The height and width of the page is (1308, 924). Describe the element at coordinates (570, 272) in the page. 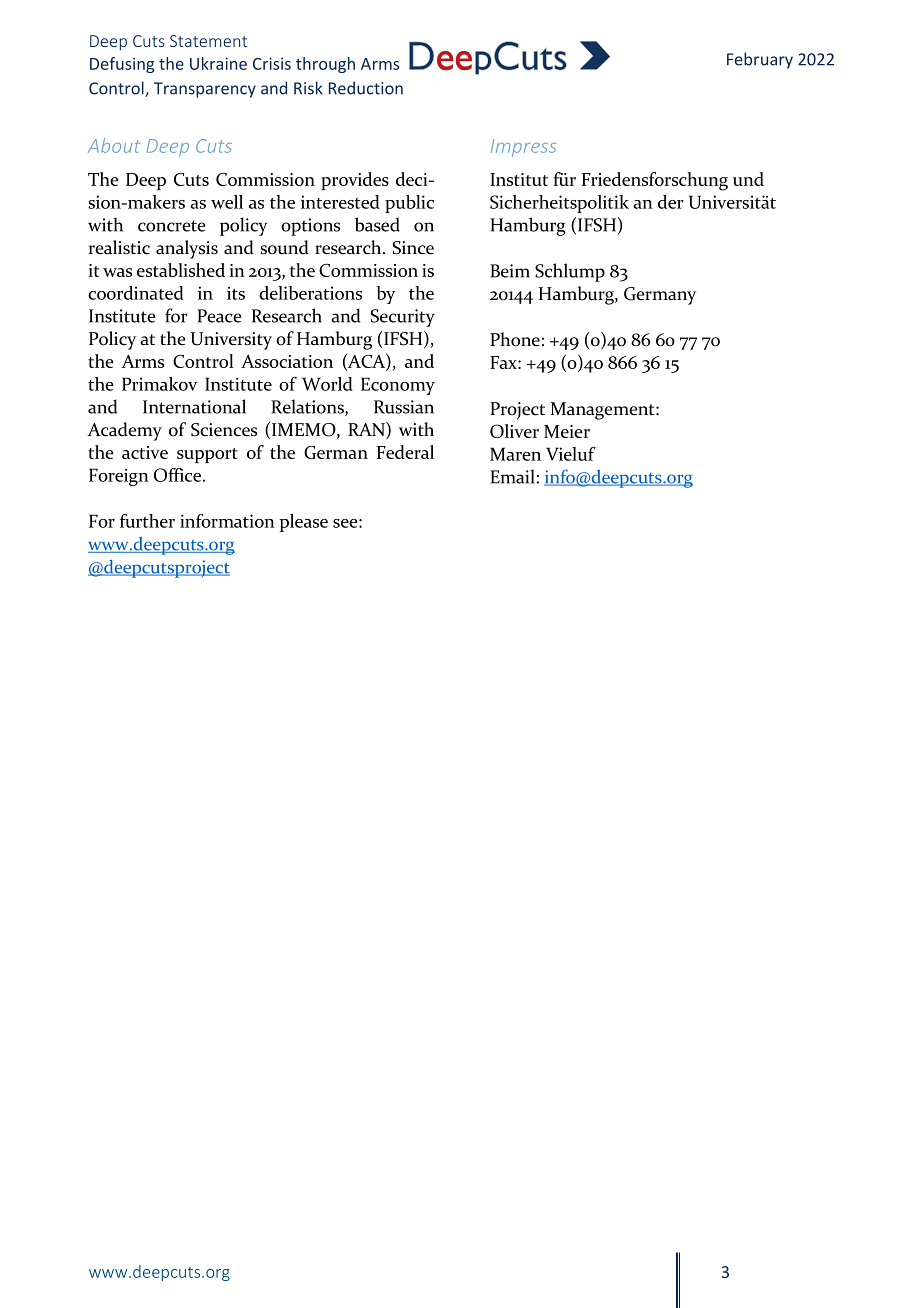

I see `Schlump` at that location.
